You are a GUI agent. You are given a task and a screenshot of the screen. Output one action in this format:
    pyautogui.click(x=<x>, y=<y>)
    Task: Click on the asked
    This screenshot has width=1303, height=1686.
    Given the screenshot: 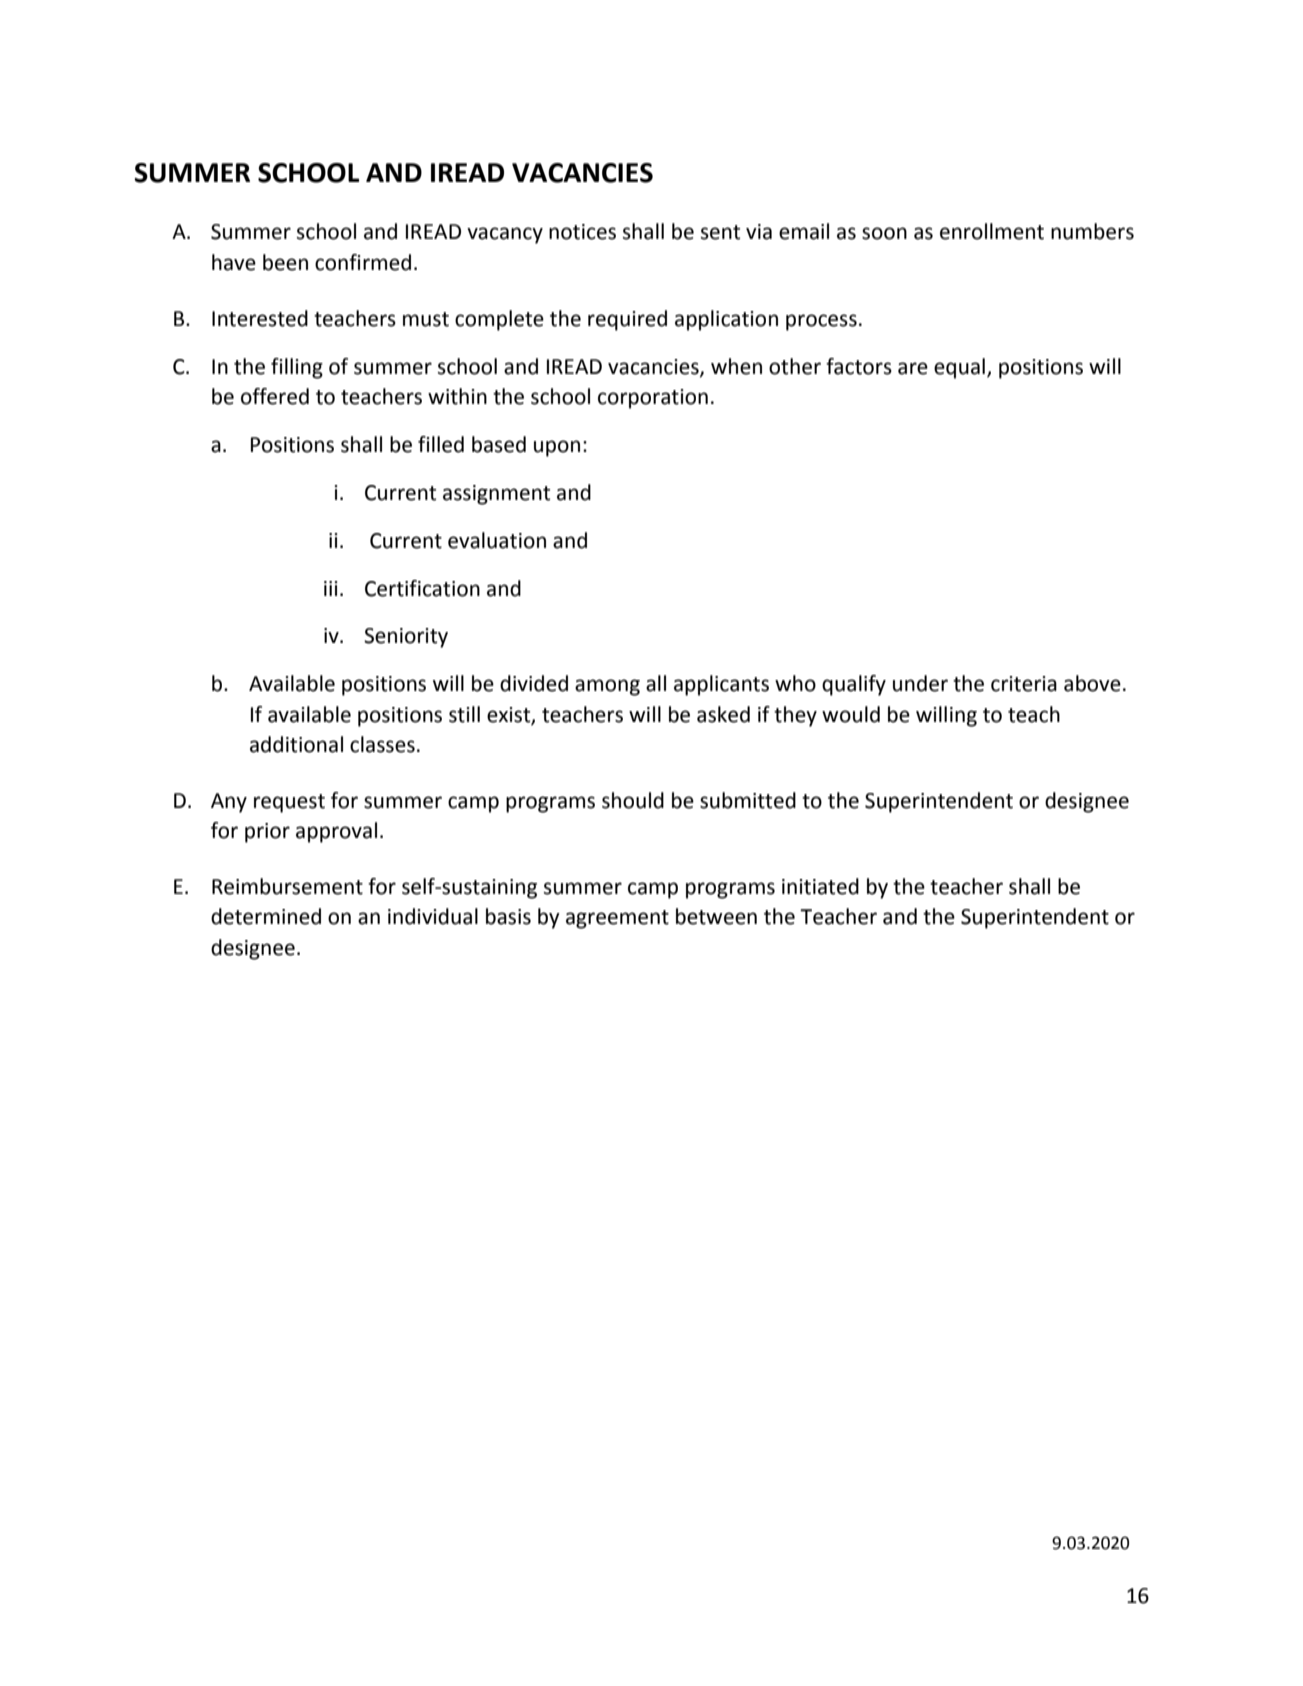 What is the action you would take?
    pyautogui.click(x=723, y=714)
